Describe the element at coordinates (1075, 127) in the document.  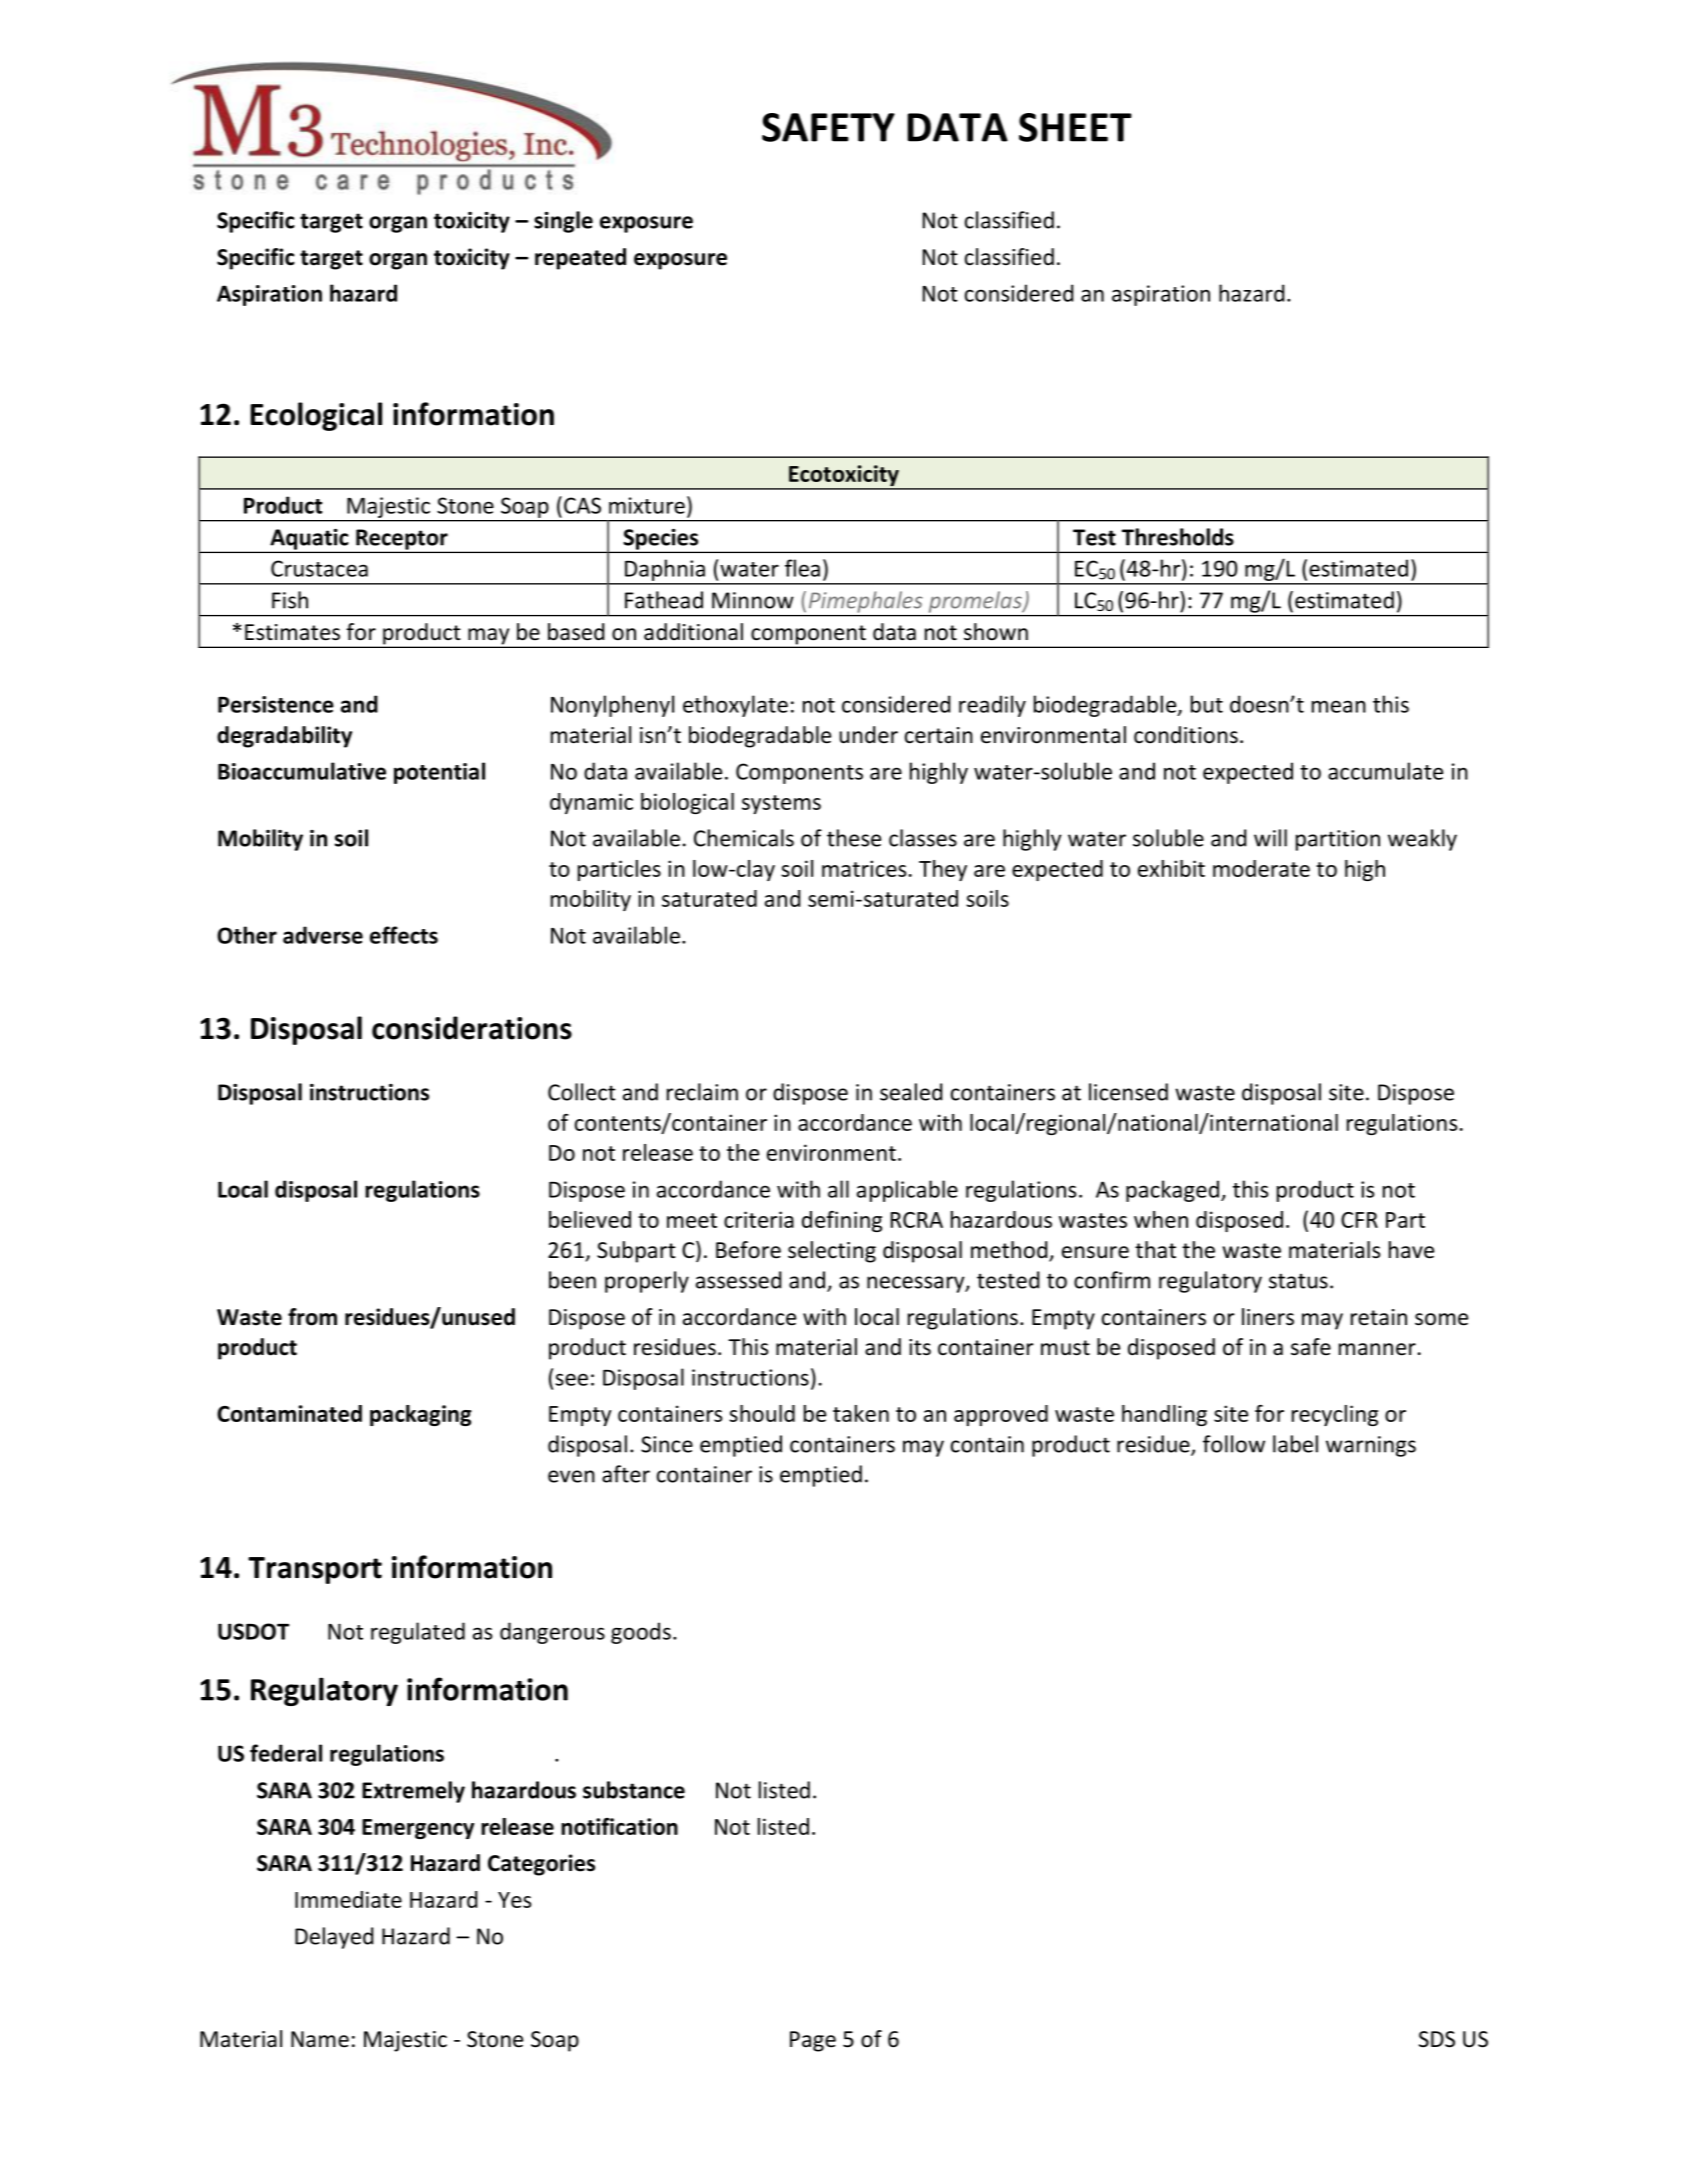
I see `SHEET` at that location.
